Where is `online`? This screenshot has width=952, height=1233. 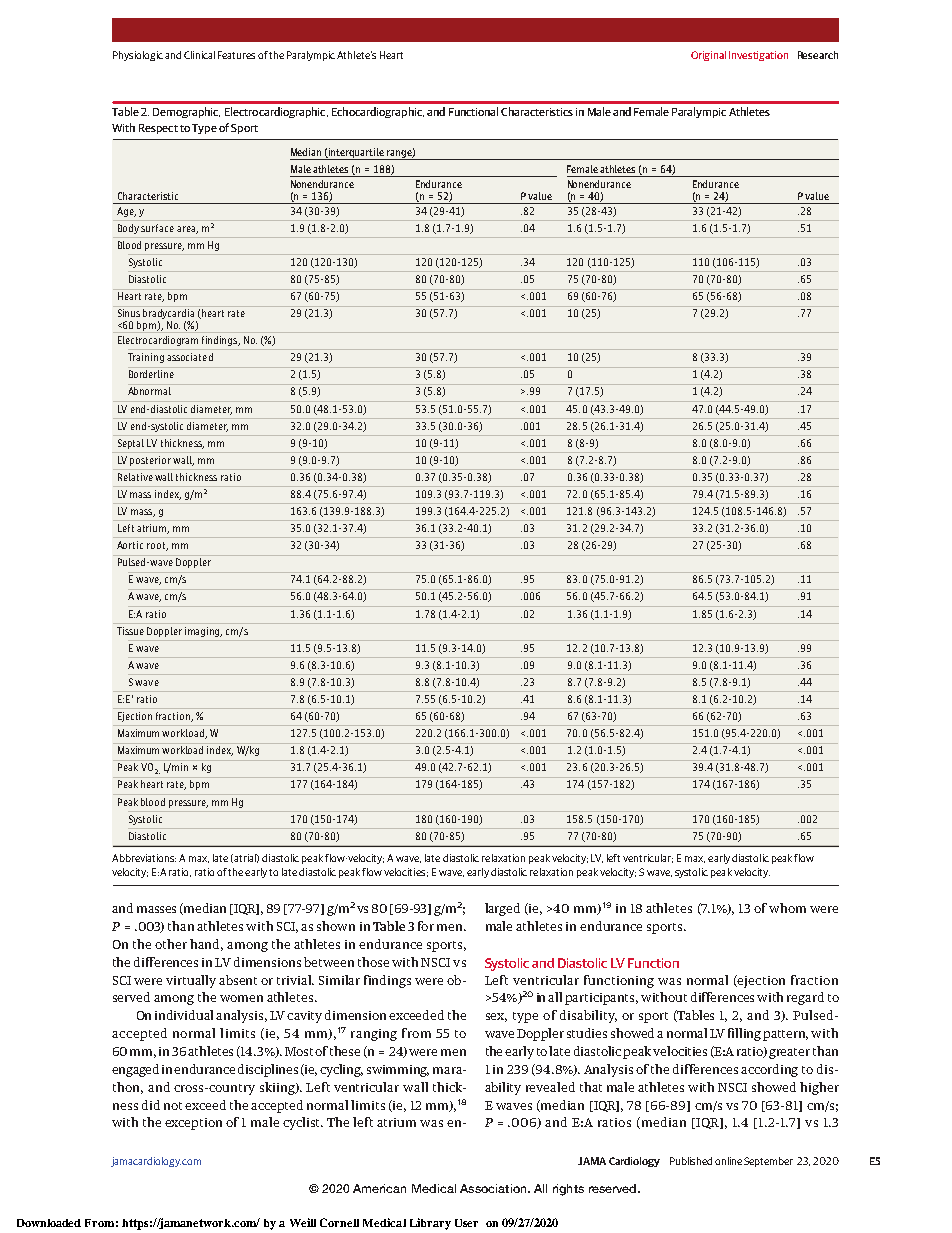 online is located at coordinates (728, 1161).
